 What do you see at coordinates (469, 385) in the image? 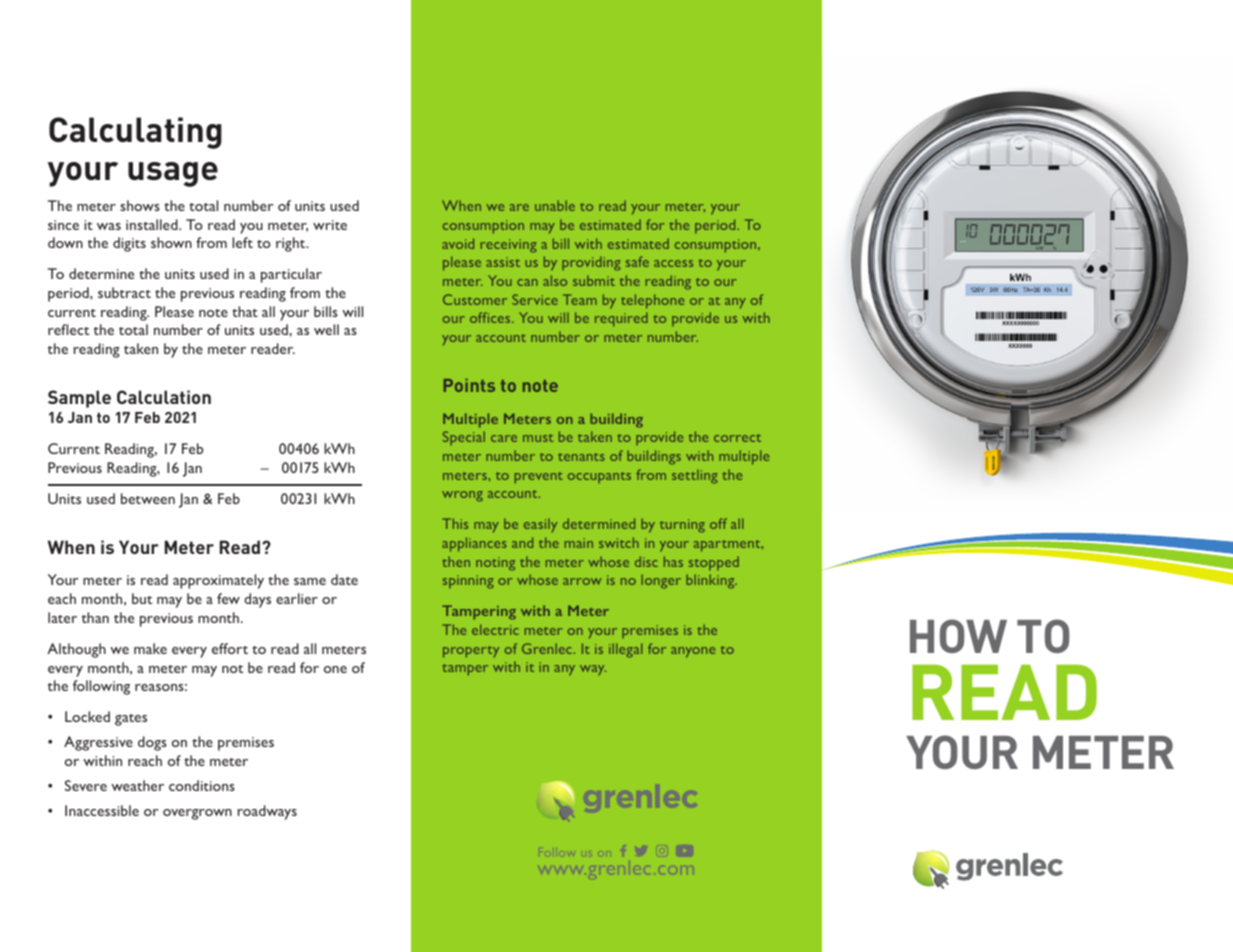
I see `Points` at bounding box center [469, 385].
